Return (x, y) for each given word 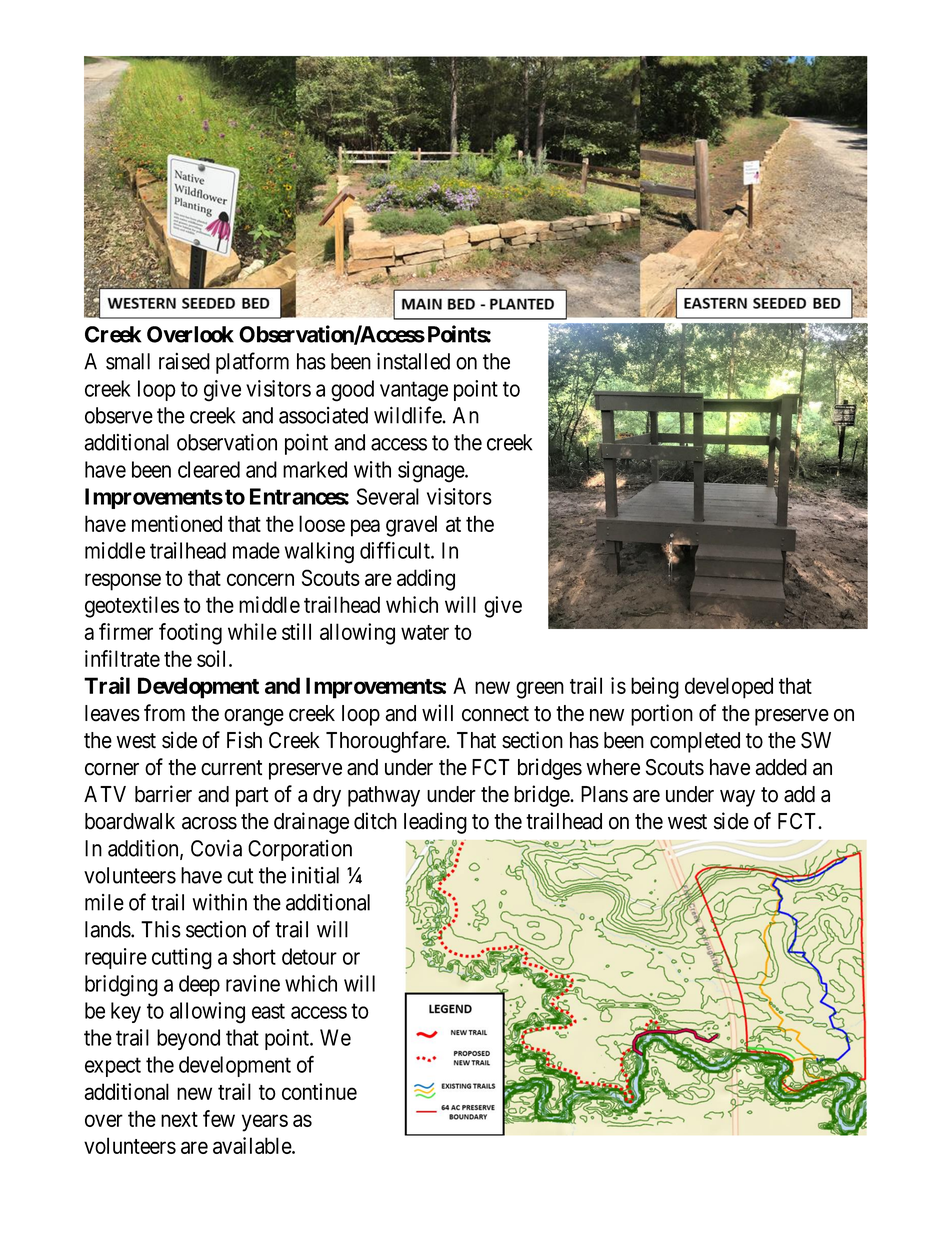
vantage (414, 391)
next (179, 1119)
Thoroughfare (386, 742)
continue (319, 1091)
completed (695, 742)
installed (413, 361)
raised (184, 361)
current (231, 768)
